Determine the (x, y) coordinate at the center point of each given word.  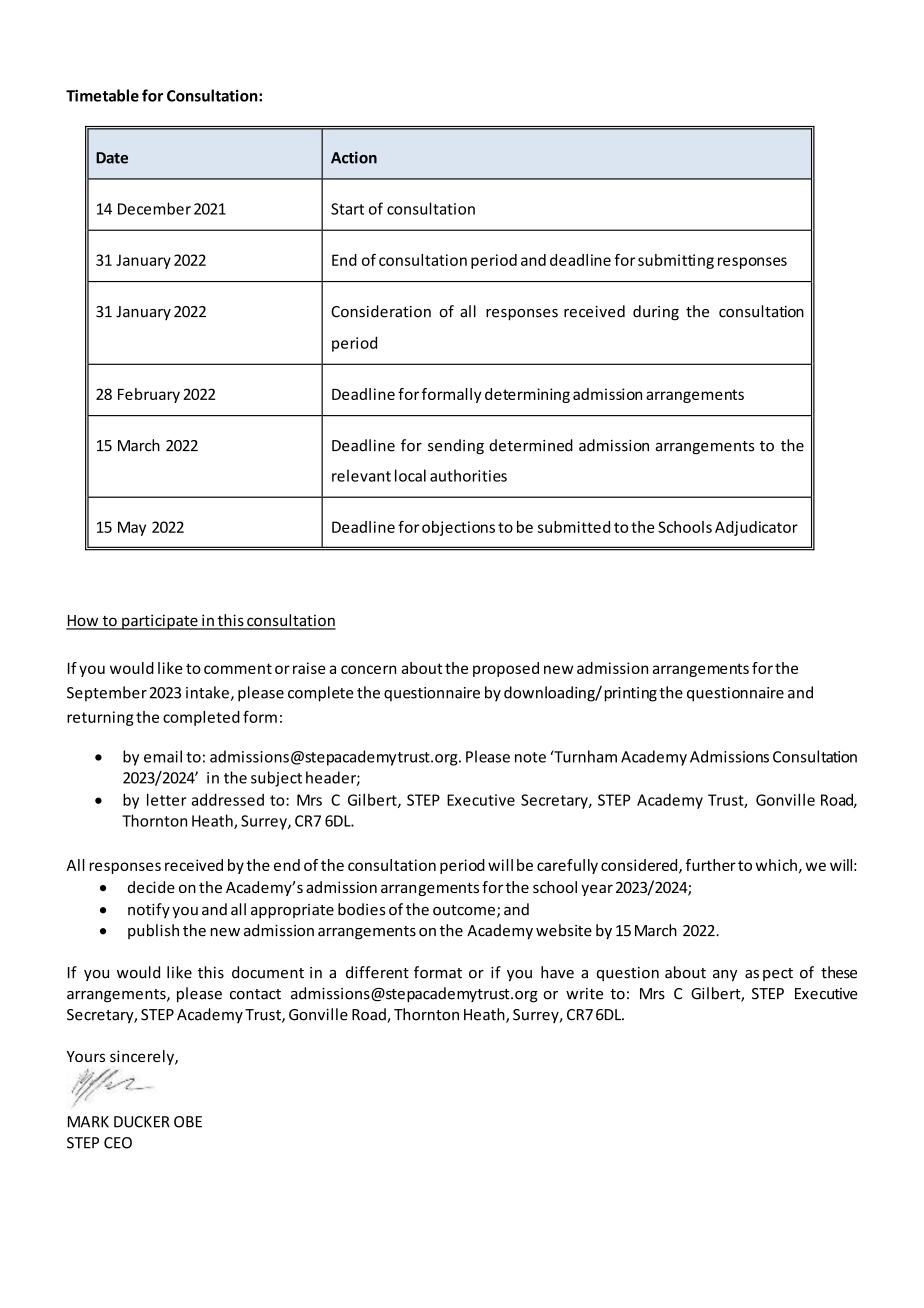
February (149, 395)
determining (527, 395)
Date (112, 158)
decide (151, 887)
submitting (676, 261)
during (656, 313)
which (776, 865)
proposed (506, 669)
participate (160, 622)
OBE (188, 1122)
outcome (464, 910)
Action (354, 157)
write (584, 994)
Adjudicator (756, 528)
